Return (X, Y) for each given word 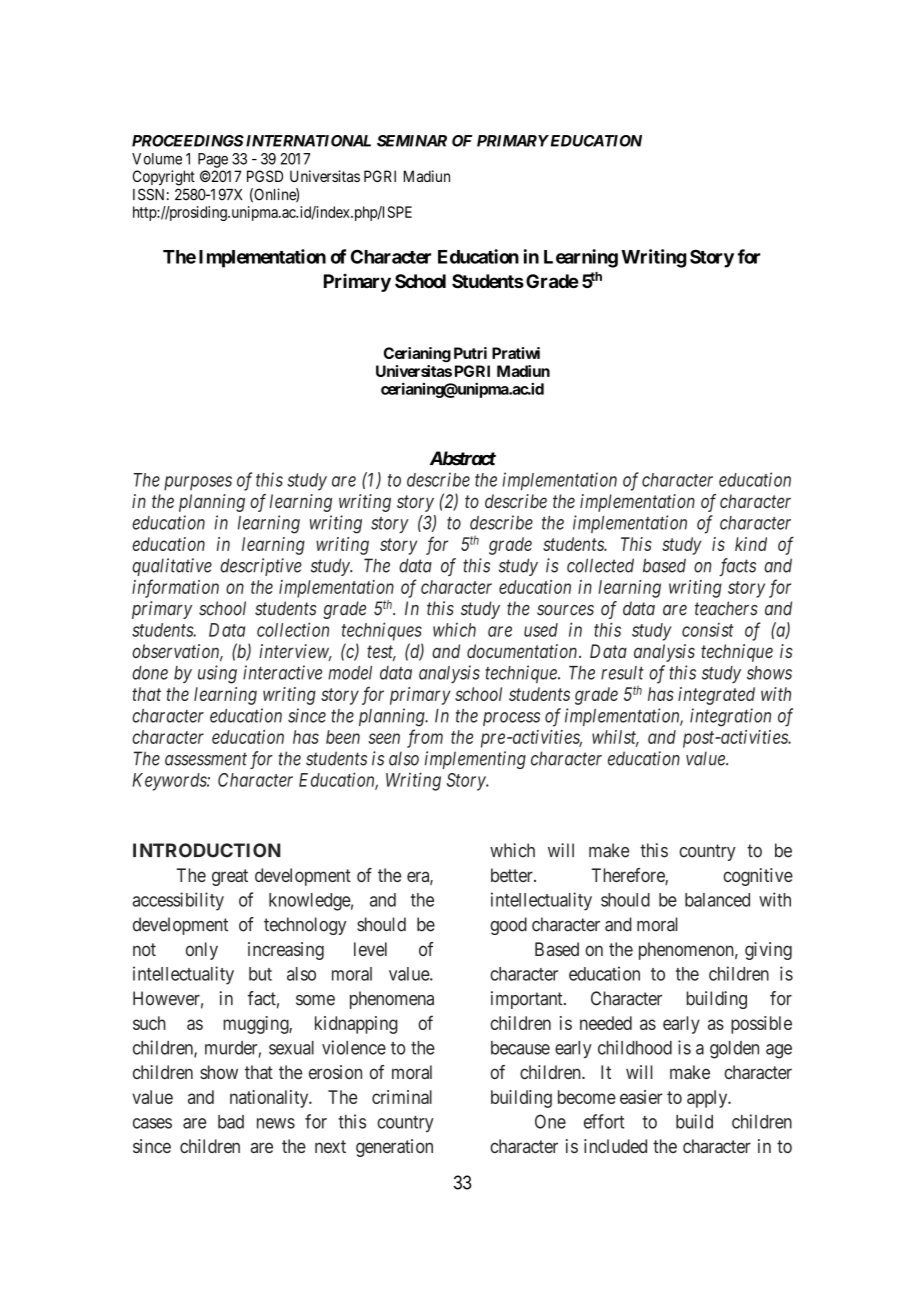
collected (600, 565)
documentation (523, 651)
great (230, 877)
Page (213, 160)
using (217, 674)
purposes (198, 483)
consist (708, 630)
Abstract (463, 458)
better (513, 875)
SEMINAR (412, 141)
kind (751, 544)
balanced (717, 900)
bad (231, 1122)
